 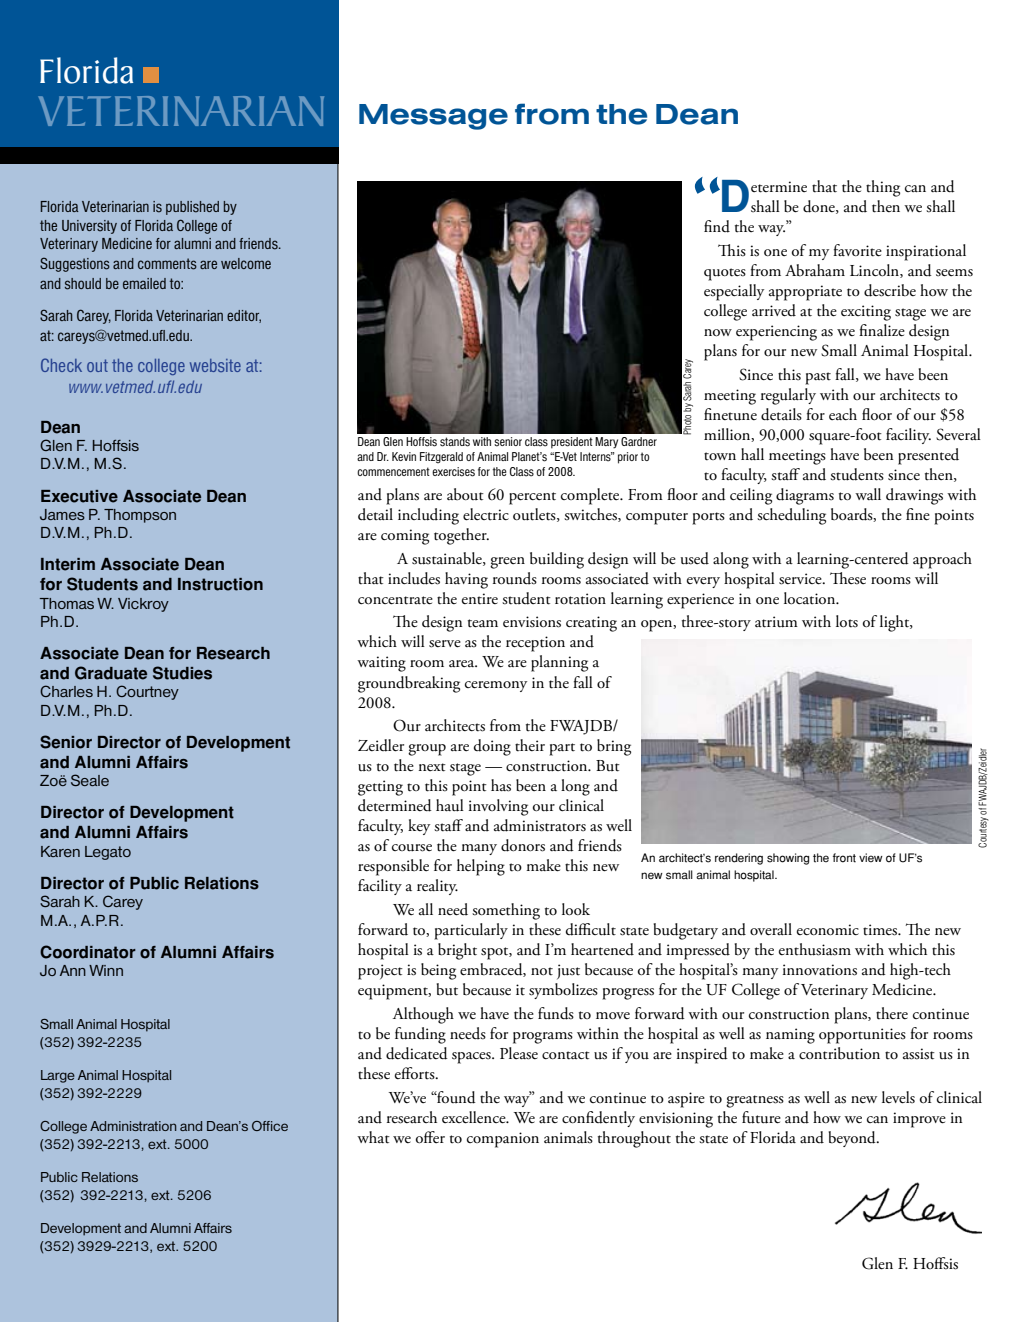 What do you see at coordinates (844, 858) in the page?
I see `front` at bounding box center [844, 858].
